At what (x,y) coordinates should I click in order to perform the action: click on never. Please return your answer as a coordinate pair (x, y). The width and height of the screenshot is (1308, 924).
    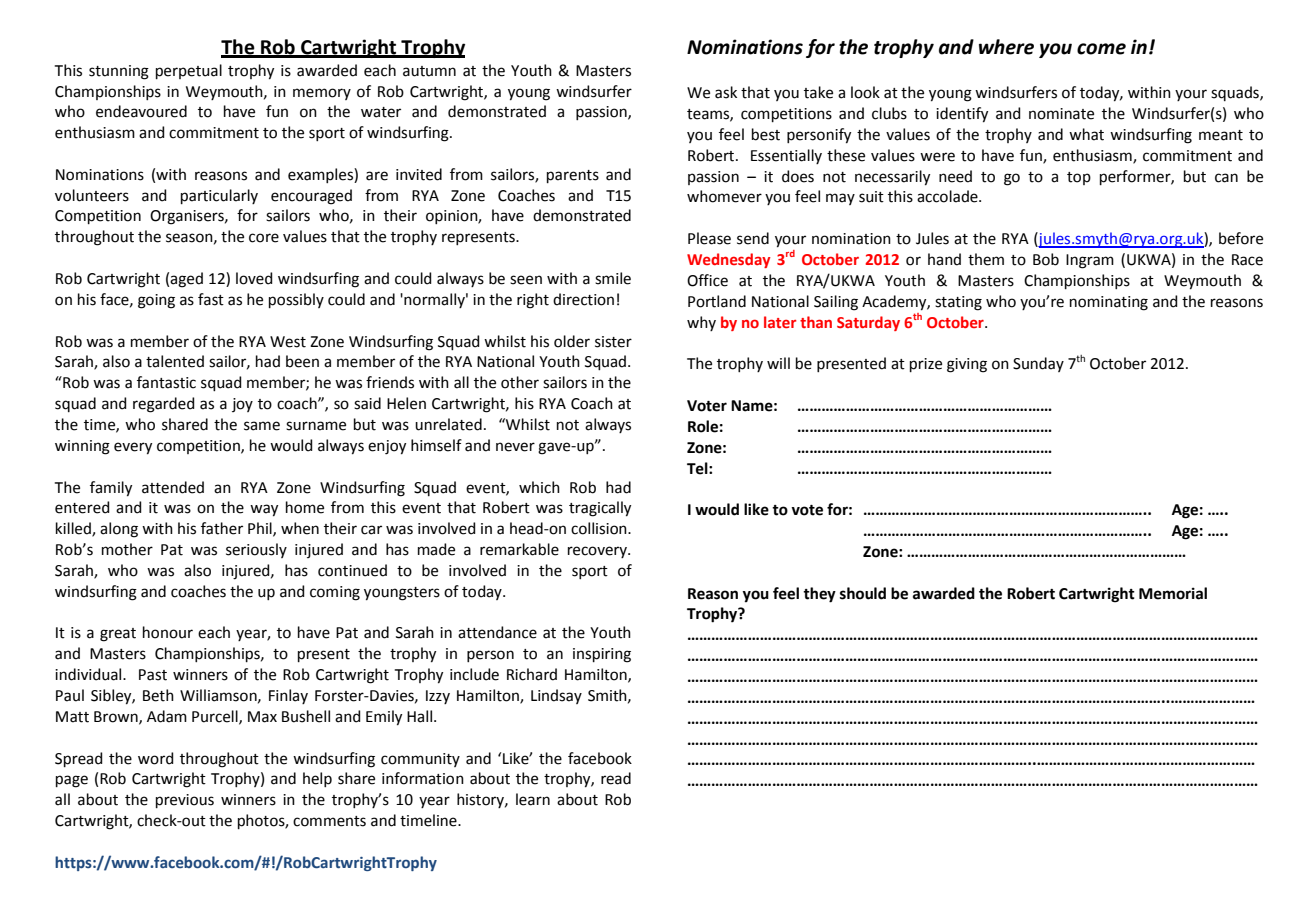
    Looking at the image, I should click on (515, 447).
